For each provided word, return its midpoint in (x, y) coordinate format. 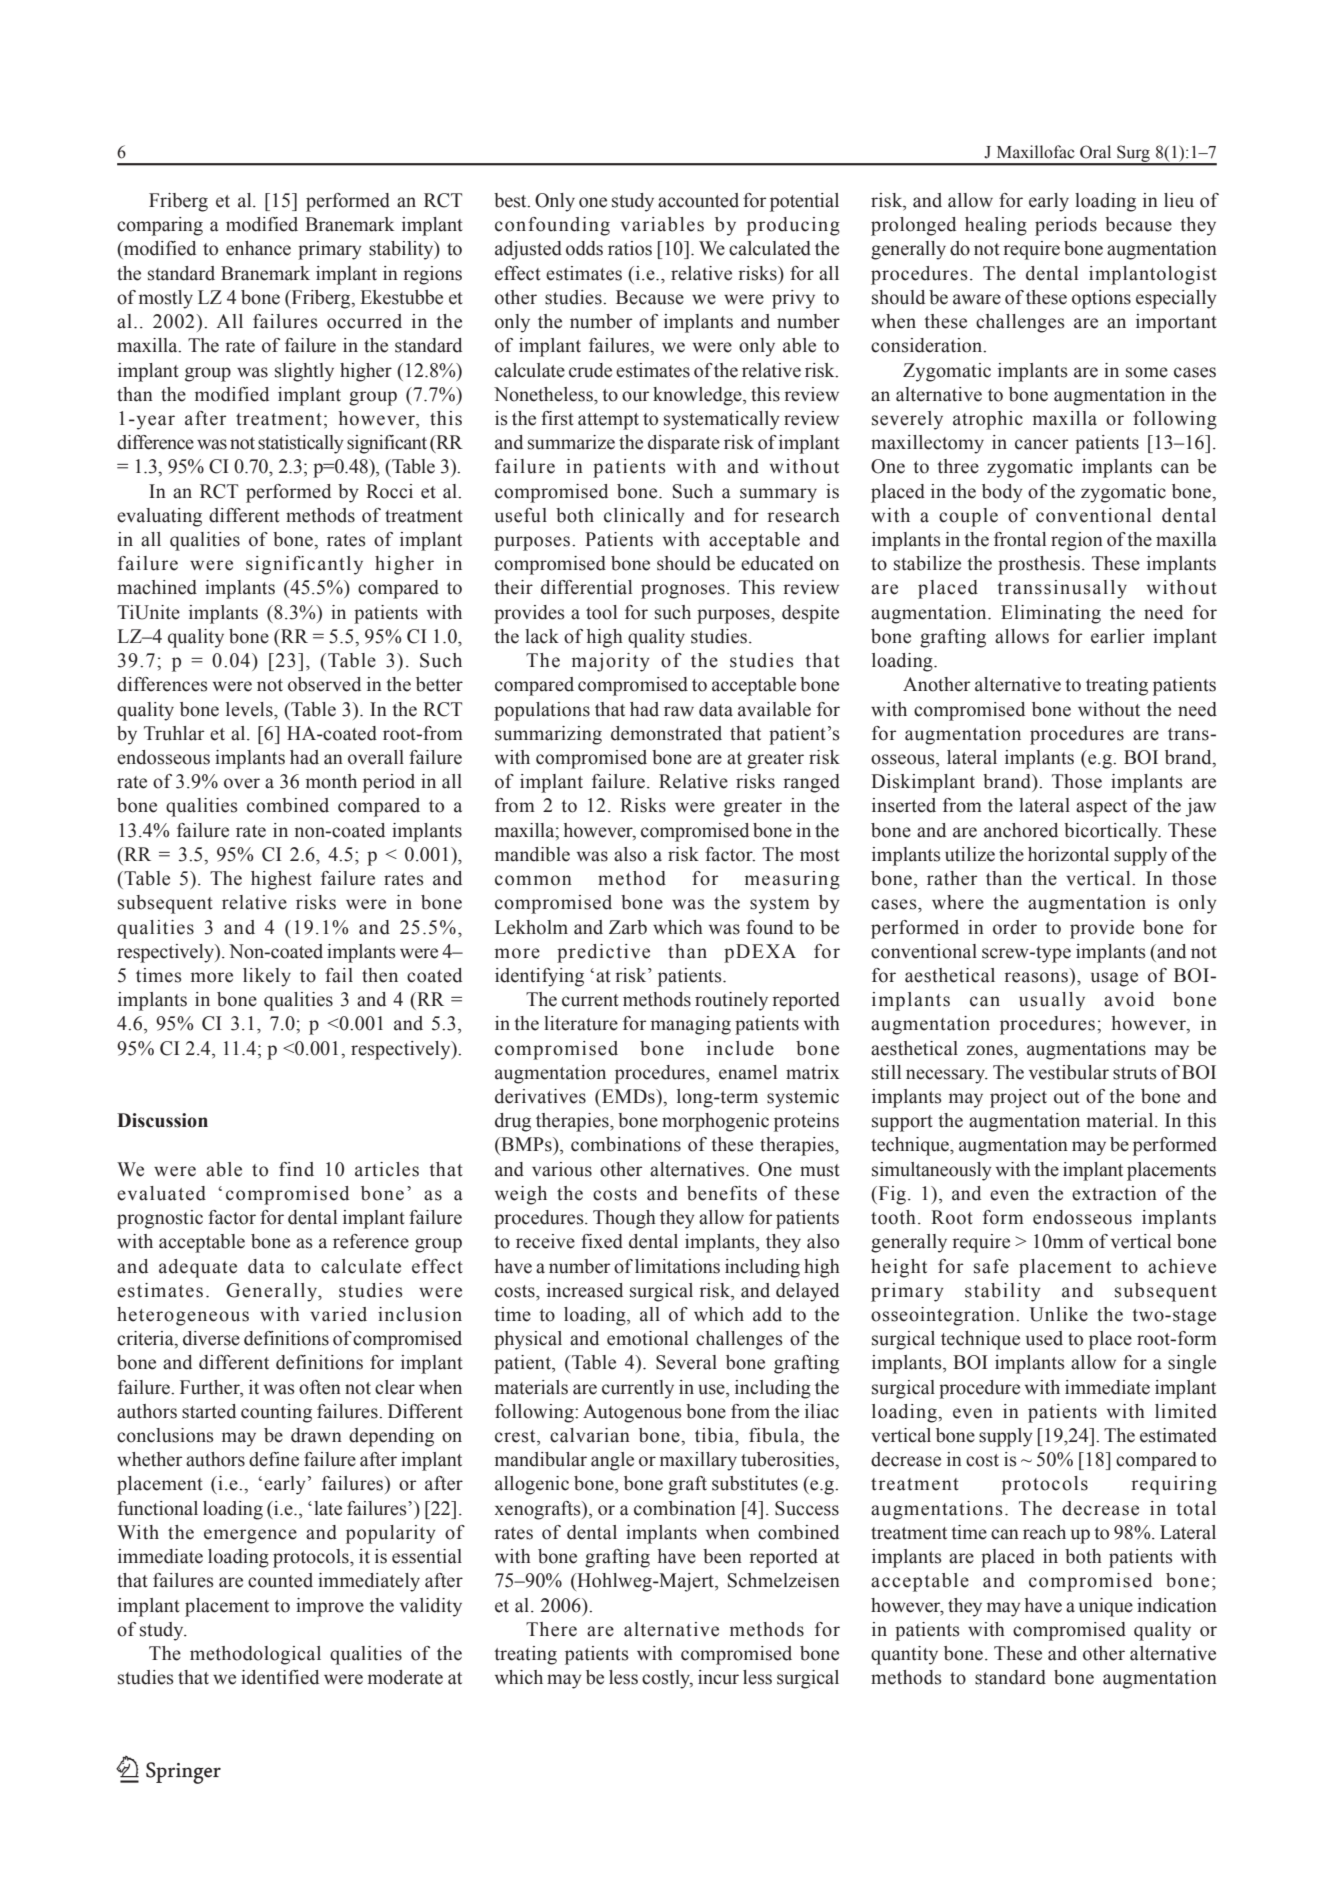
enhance (258, 248)
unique (1106, 1607)
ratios (630, 248)
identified (280, 1677)
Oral (1095, 152)
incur (718, 1677)
